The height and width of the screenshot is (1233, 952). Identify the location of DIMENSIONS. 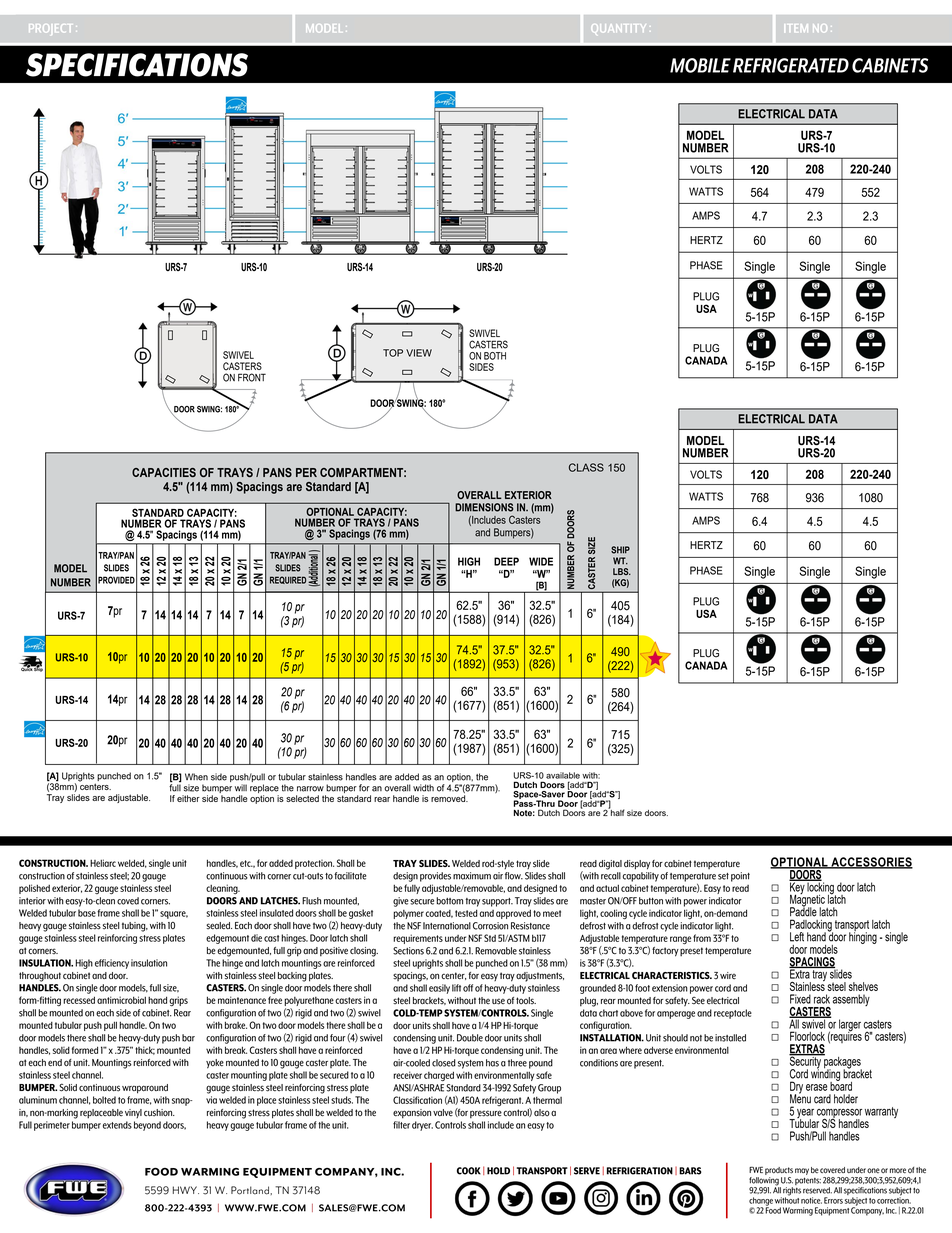
(484, 507).
